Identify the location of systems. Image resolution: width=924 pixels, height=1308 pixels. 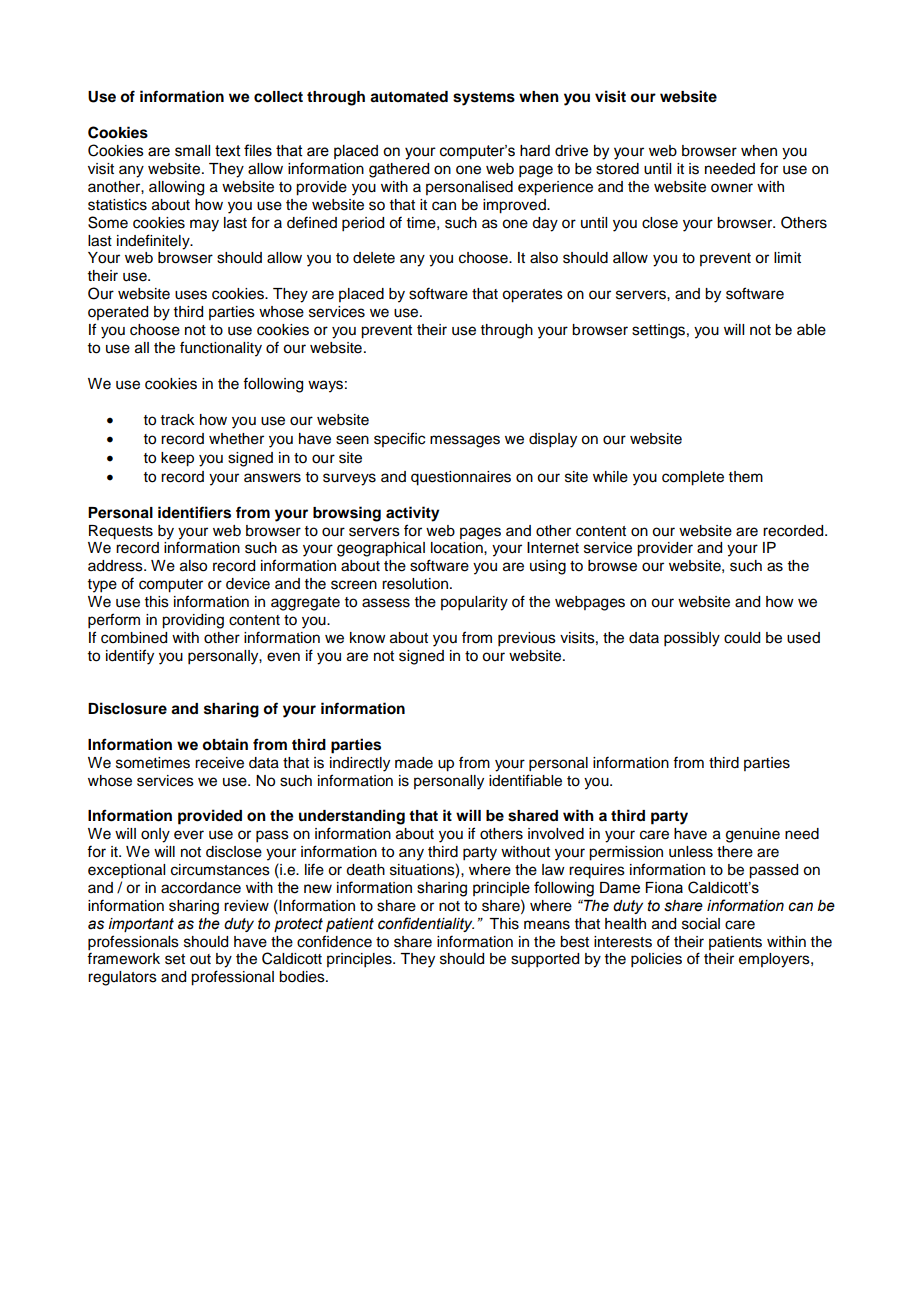
(484, 99).
